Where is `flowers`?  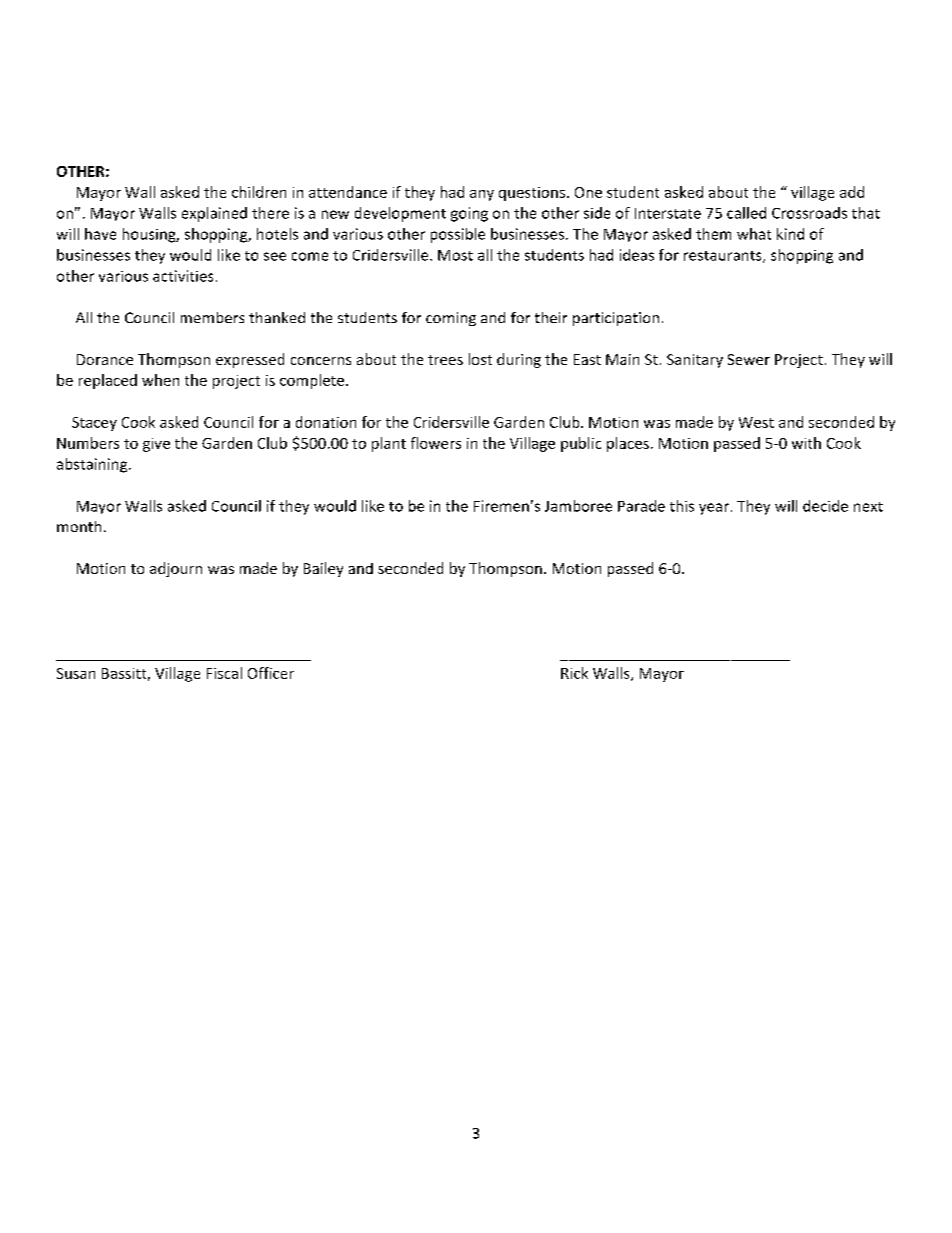
flowers is located at coordinates (436, 443).
